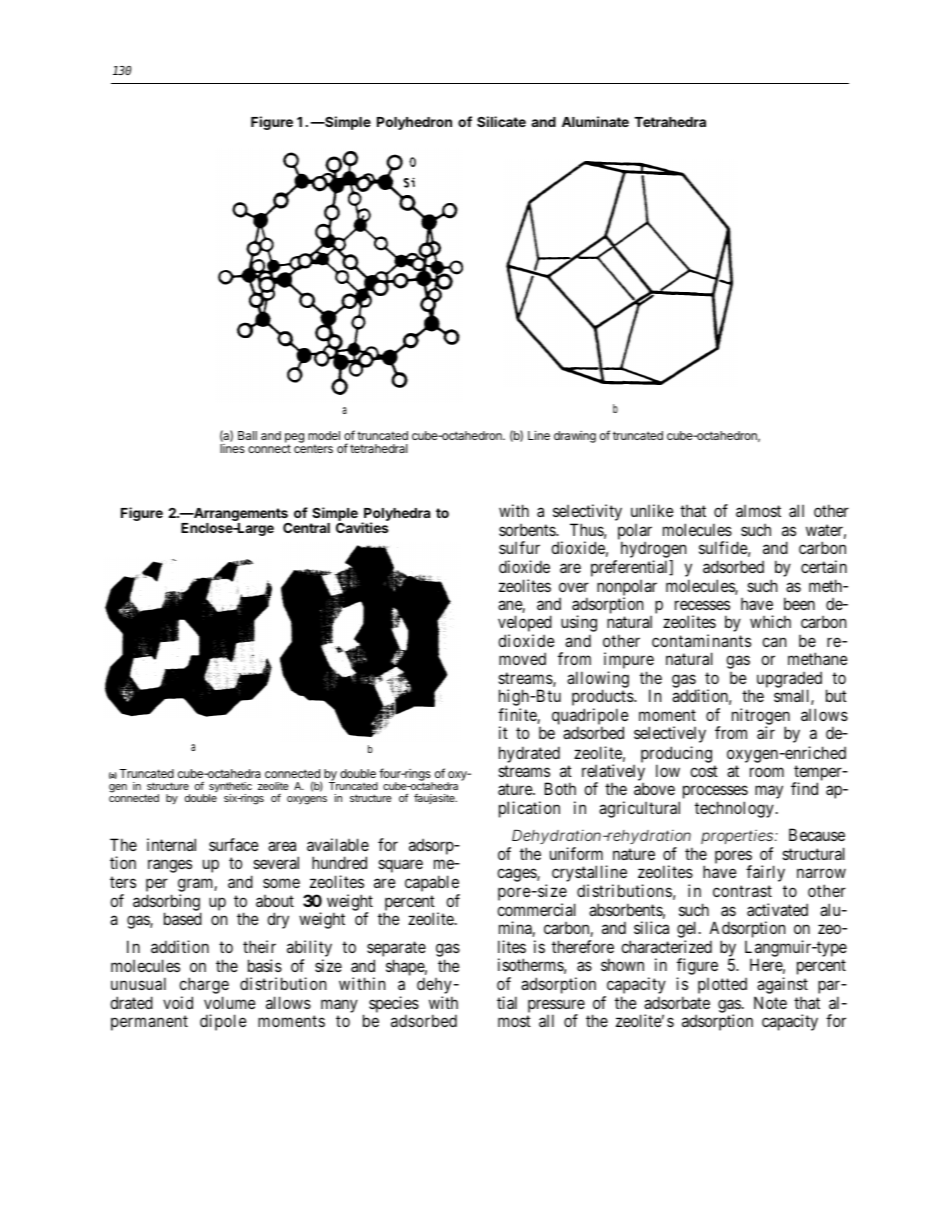 Image resolution: width=952 pixels, height=1232 pixels. Describe the element at coordinates (575, 437) in the page. I see `drawing` at that location.
